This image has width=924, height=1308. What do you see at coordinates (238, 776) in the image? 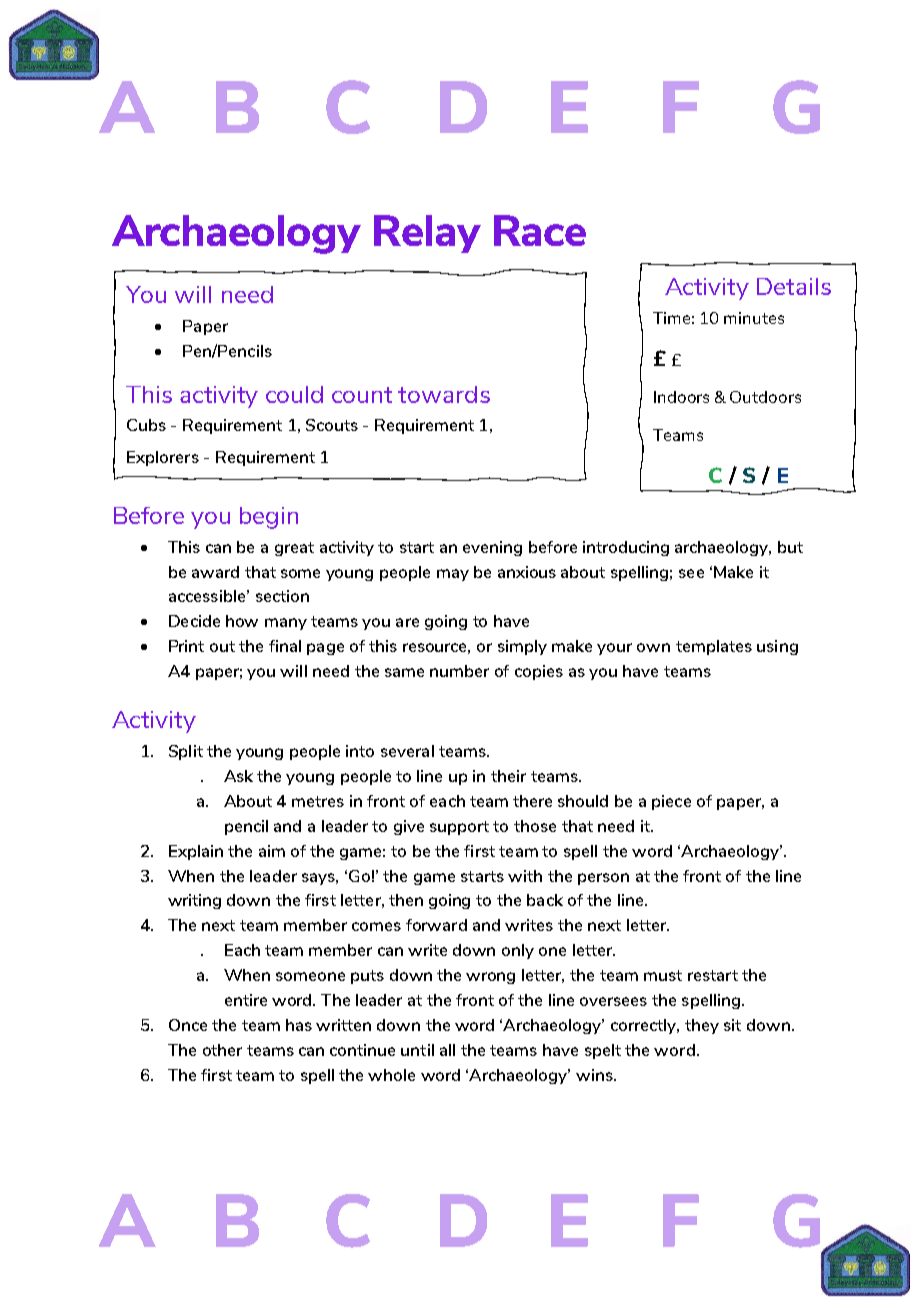
I see `Ask` at bounding box center [238, 776].
